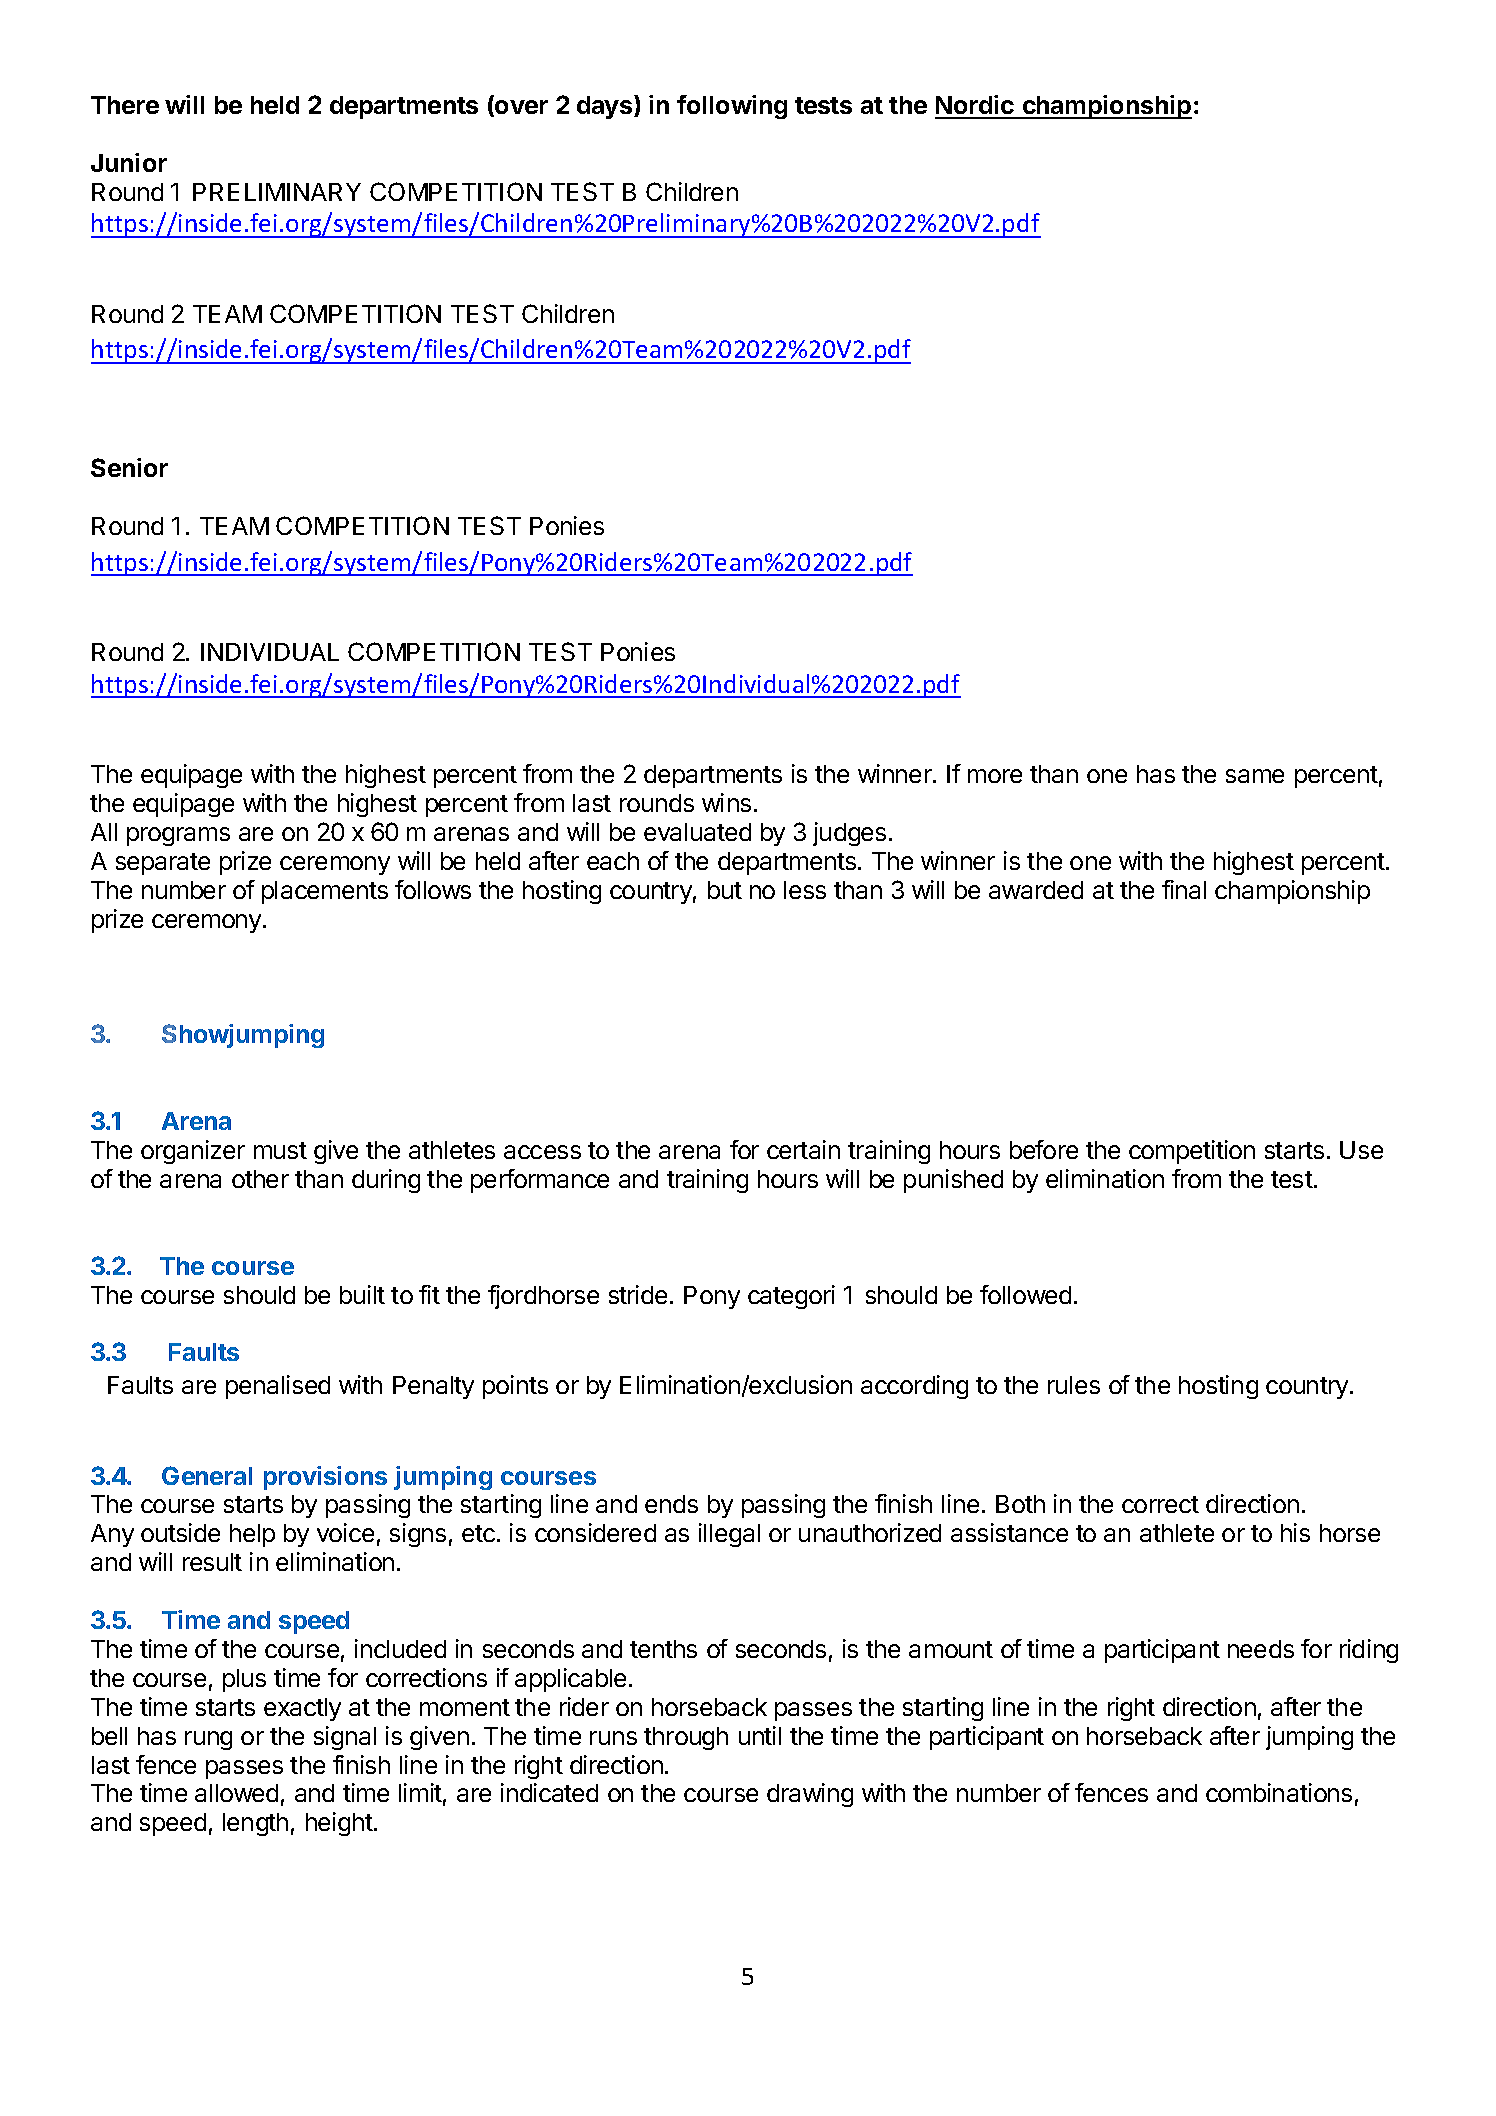 The height and width of the screenshot is (2116, 1496). I want to click on same, so click(1255, 776).
